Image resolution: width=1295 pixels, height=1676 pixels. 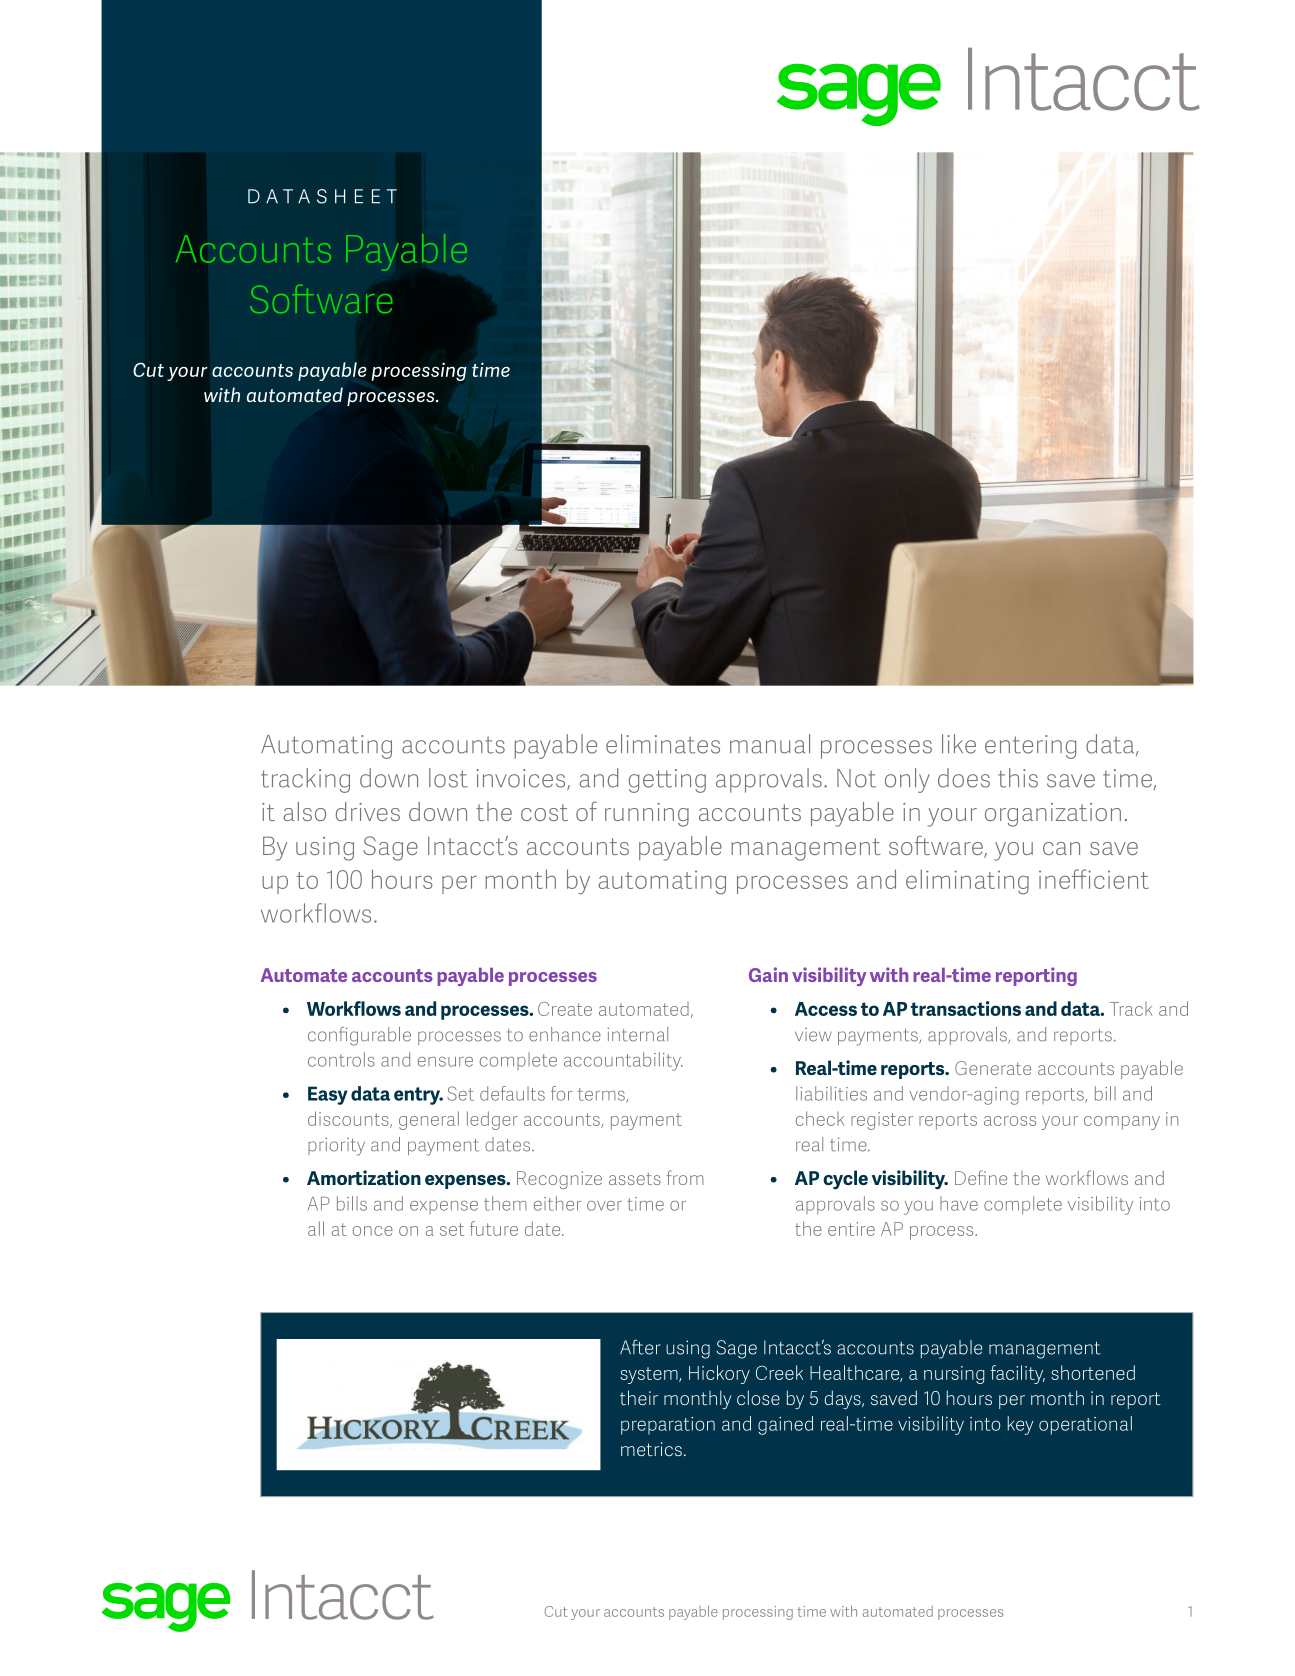 I want to click on this, so click(x=1018, y=778).
